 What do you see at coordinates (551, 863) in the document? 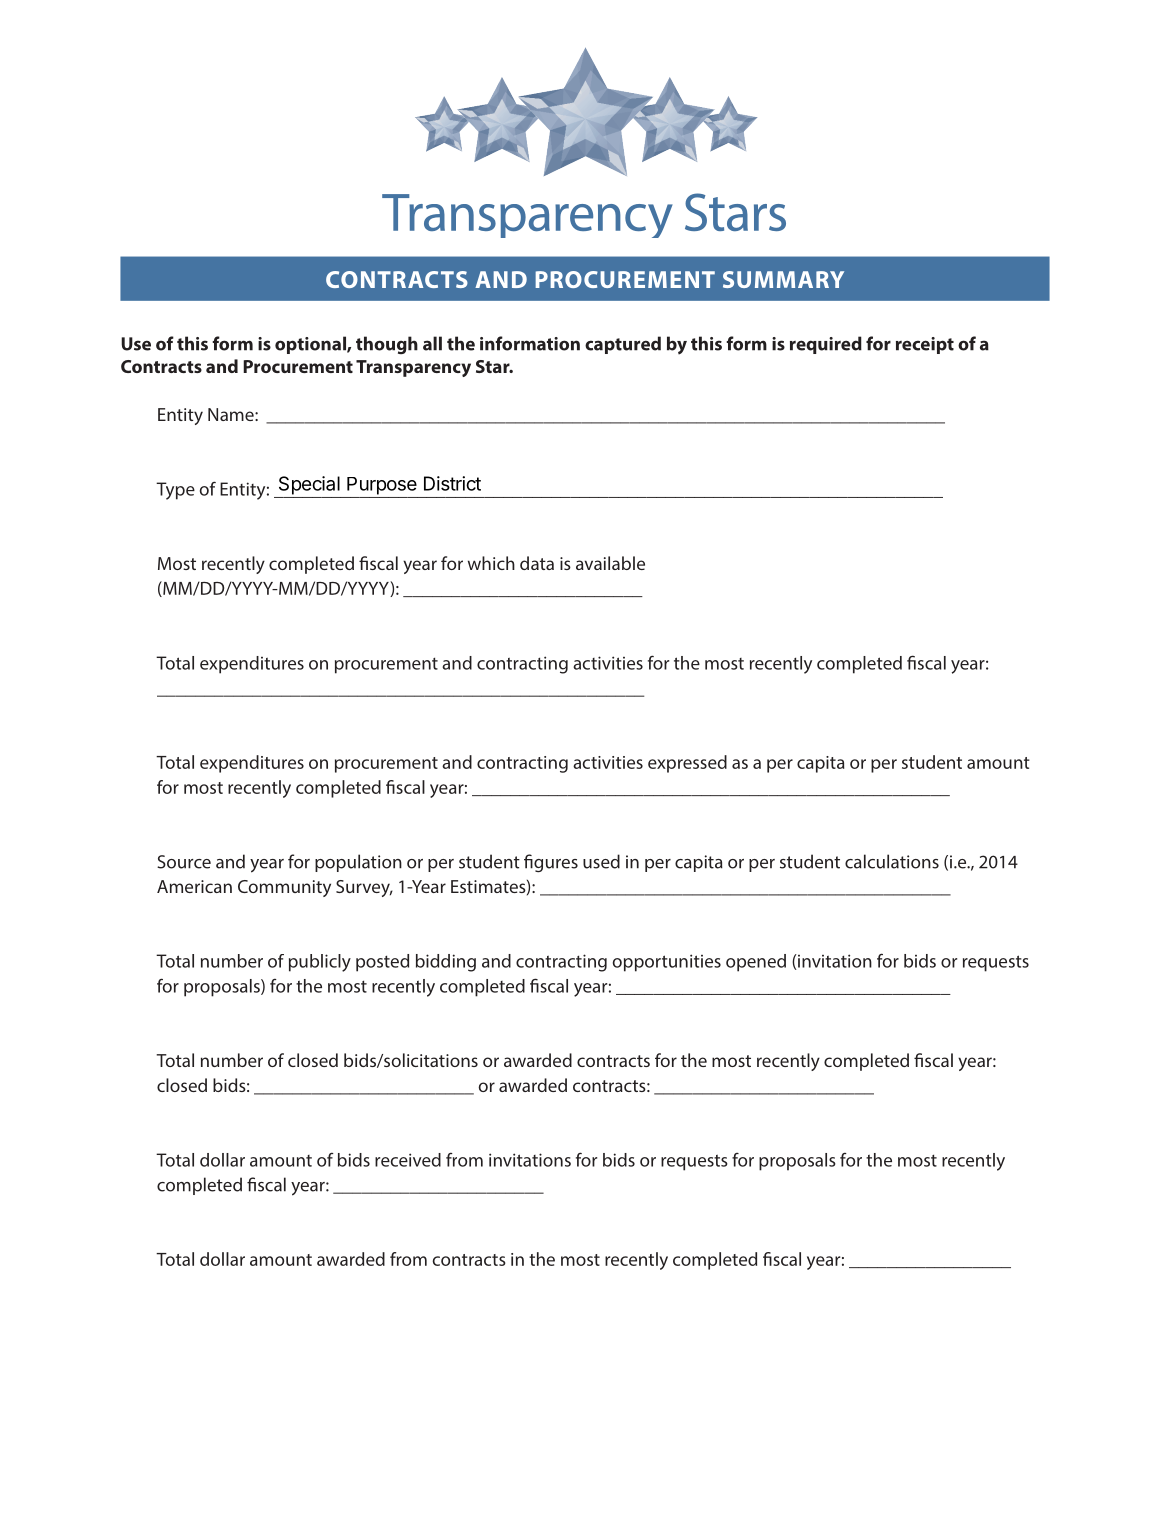
I see `figures` at bounding box center [551, 863].
